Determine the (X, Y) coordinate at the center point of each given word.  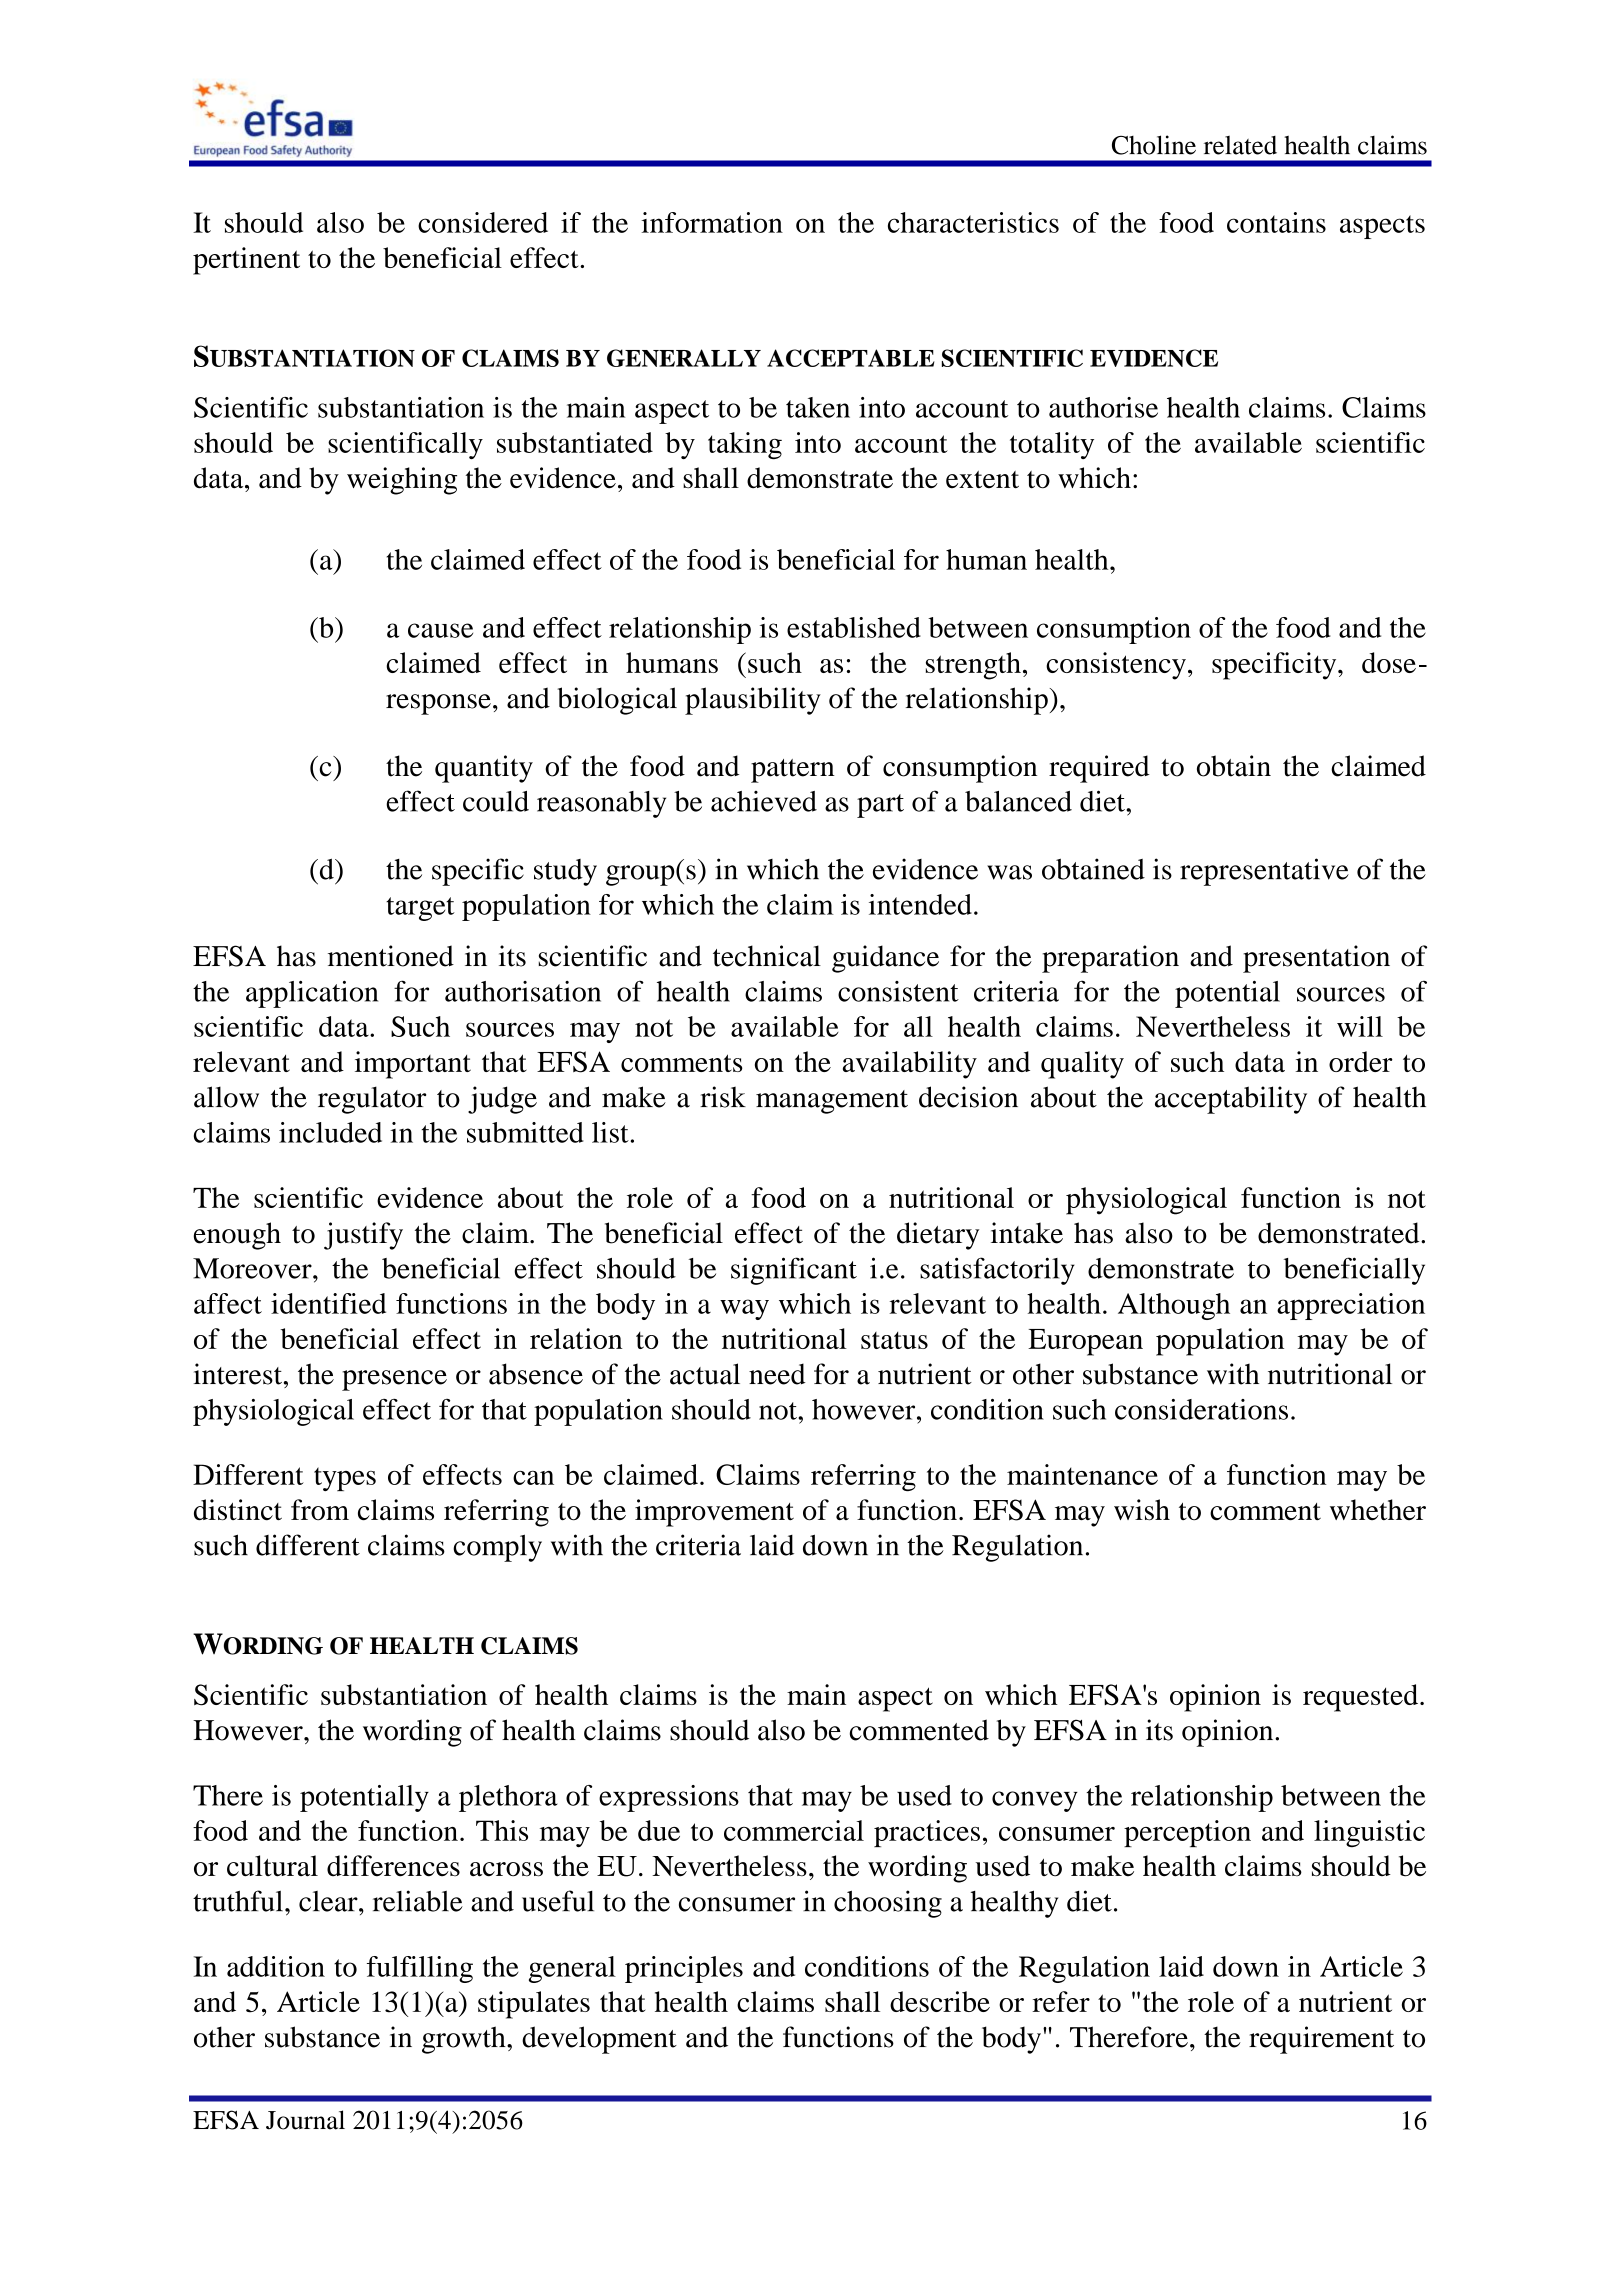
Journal (305, 2120)
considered (483, 222)
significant (794, 1271)
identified (328, 1303)
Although (1174, 1306)
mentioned (391, 956)
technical (767, 956)
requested (1362, 1698)
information (712, 222)
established (854, 627)
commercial (794, 1830)
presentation (1316, 959)
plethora (508, 1798)
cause (440, 630)
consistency (1116, 666)
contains (1276, 222)
